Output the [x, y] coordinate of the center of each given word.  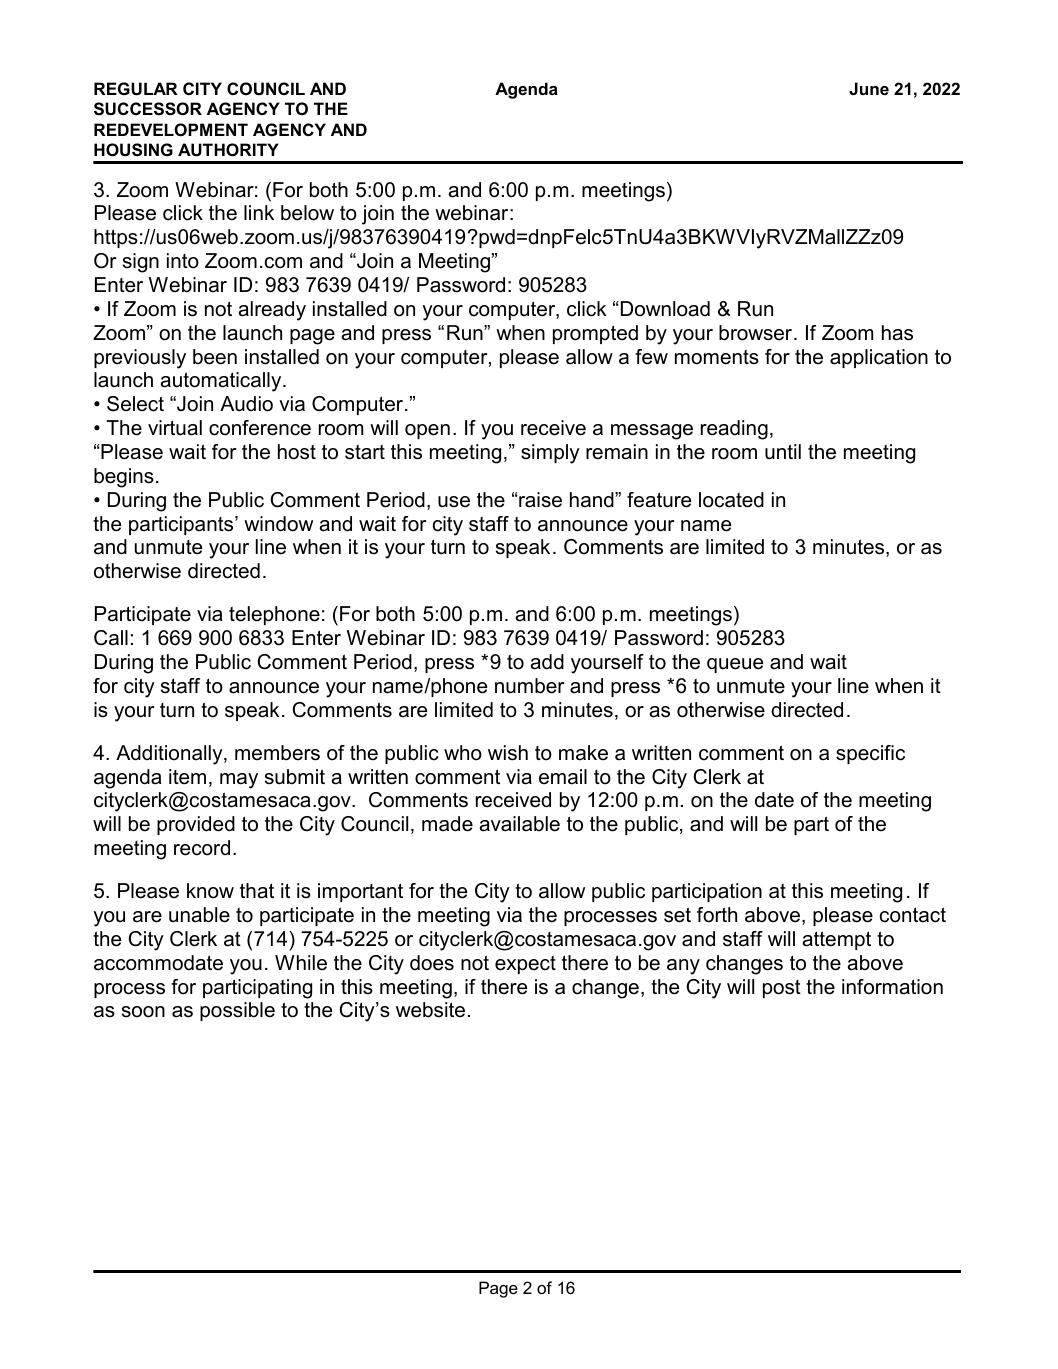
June [869, 88]
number [530, 686]
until [783, 452]
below [307, 213]
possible [237, 1011]
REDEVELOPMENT [171, 129]
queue [735, 665]
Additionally [170, 755]
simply [550, 454]
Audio [246, 404]
